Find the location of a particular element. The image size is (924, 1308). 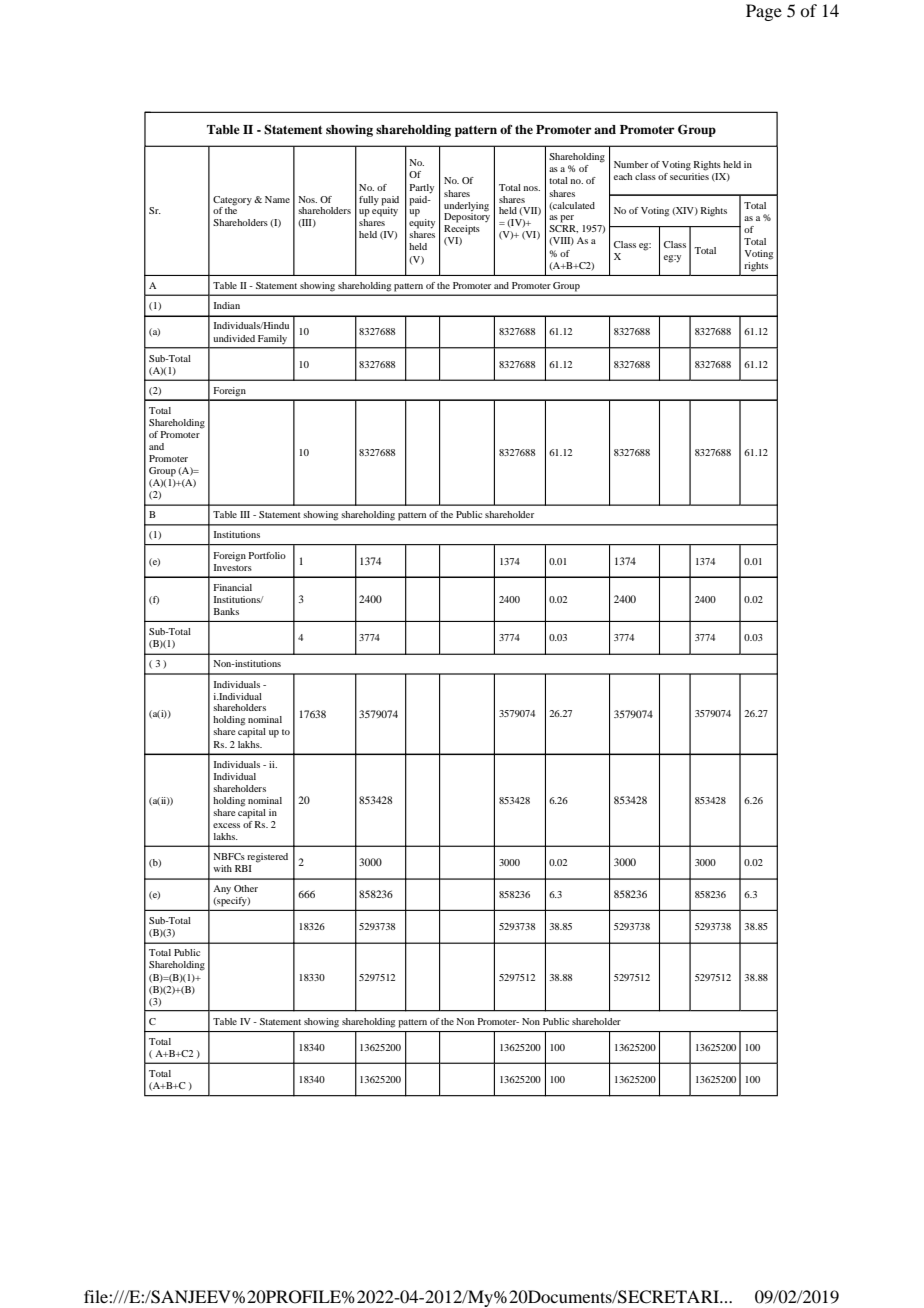

registered is located at coordinates (267, 858).
